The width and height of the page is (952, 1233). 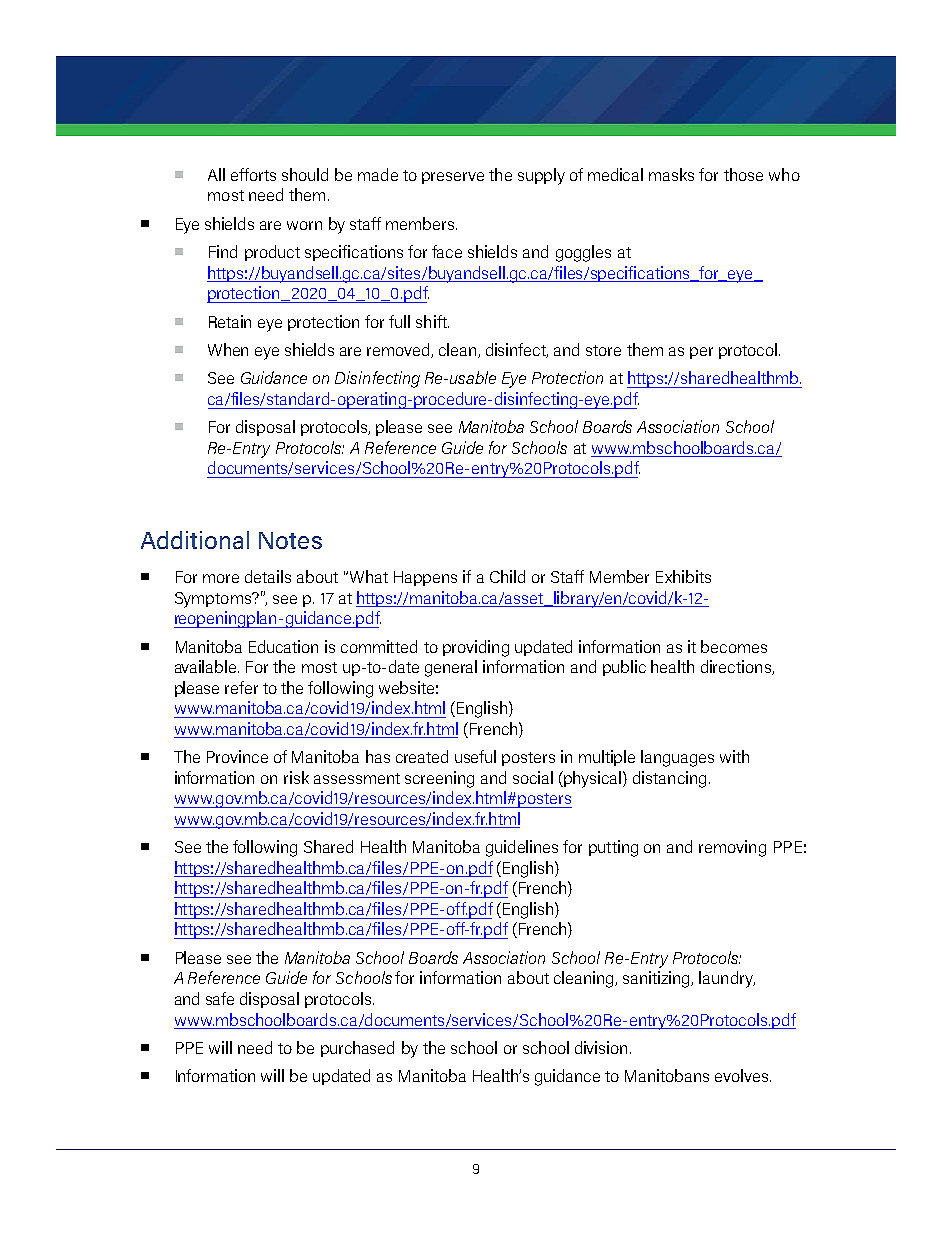 What do you see at coordinates (741, 1075) in the page?
I see `evolves` at bounding box center [741, 1075].
